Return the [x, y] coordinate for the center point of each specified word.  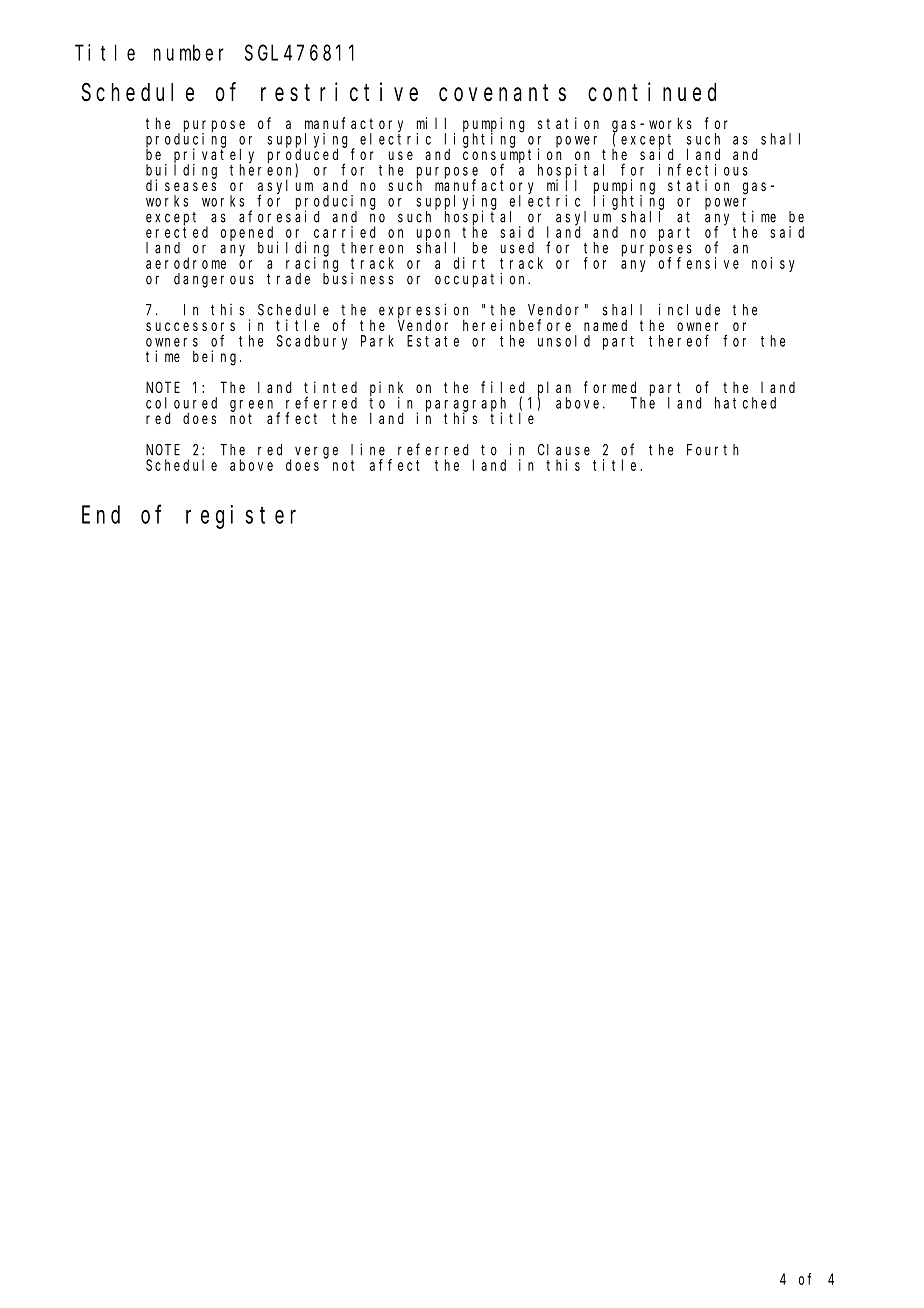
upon [436, 236]
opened [249, 234]
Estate [433, 341]
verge [316, 452]
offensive [699, 263]
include [689, 309]
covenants [502, 93]
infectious [703, 169]
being [217, 358]
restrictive [339, 92]
